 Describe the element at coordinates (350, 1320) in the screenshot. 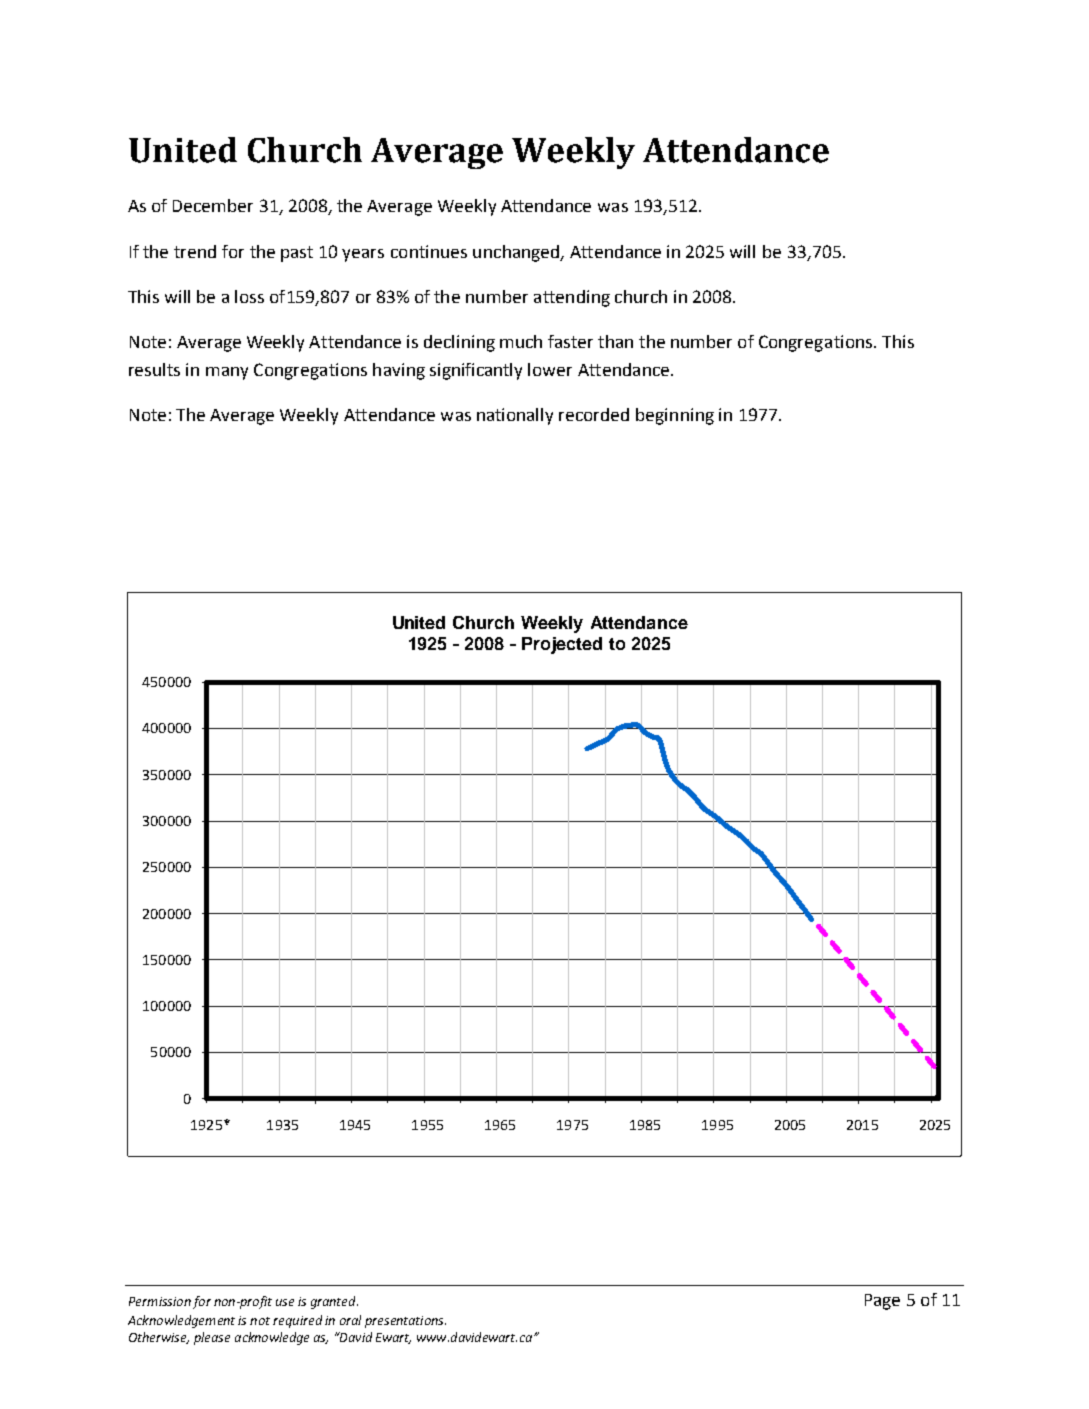

I see `oral` at that location.
